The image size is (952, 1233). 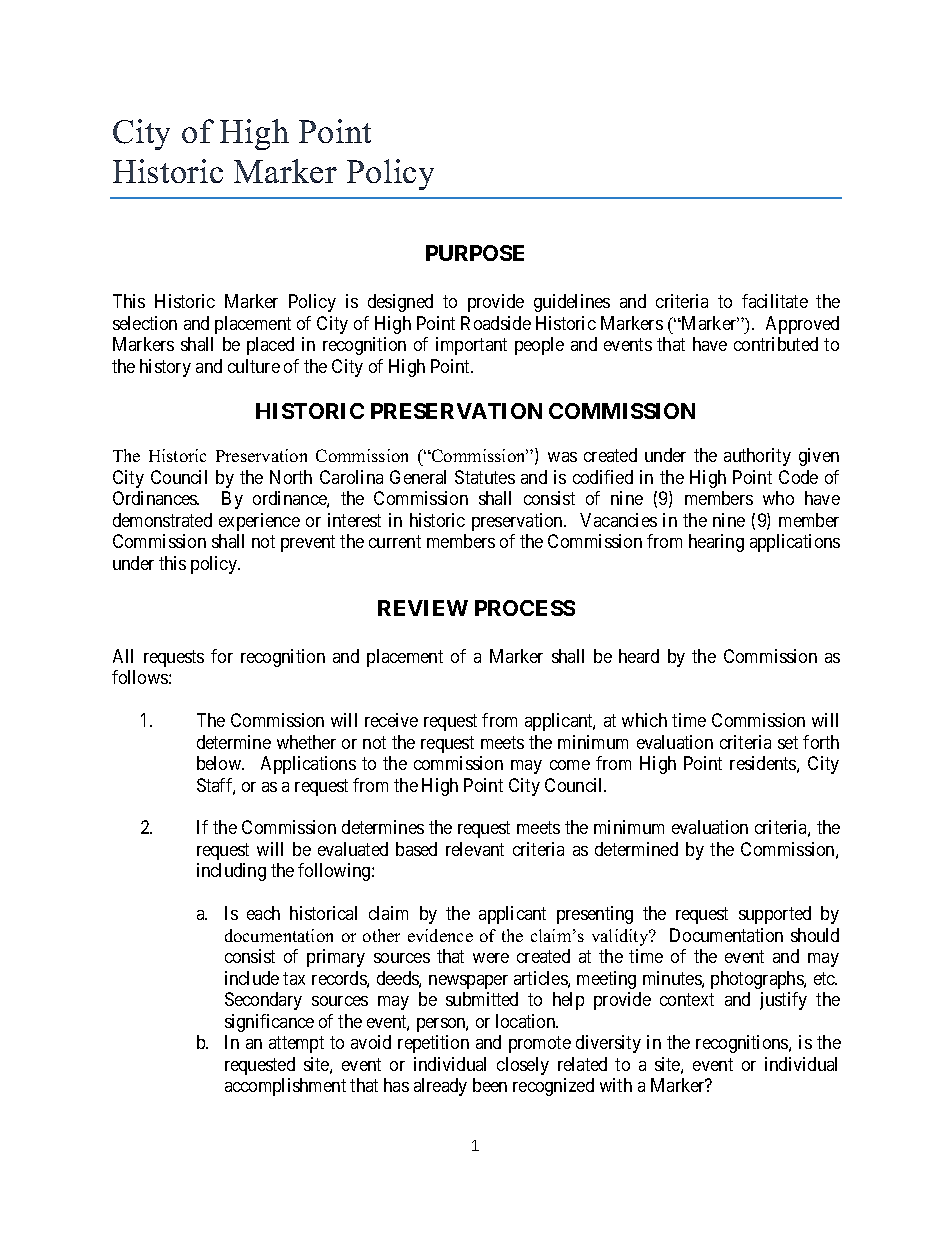 What do you see at coordinates (783, 1001) in the page?
I see `justify` at bounding box center [783, 1001].
